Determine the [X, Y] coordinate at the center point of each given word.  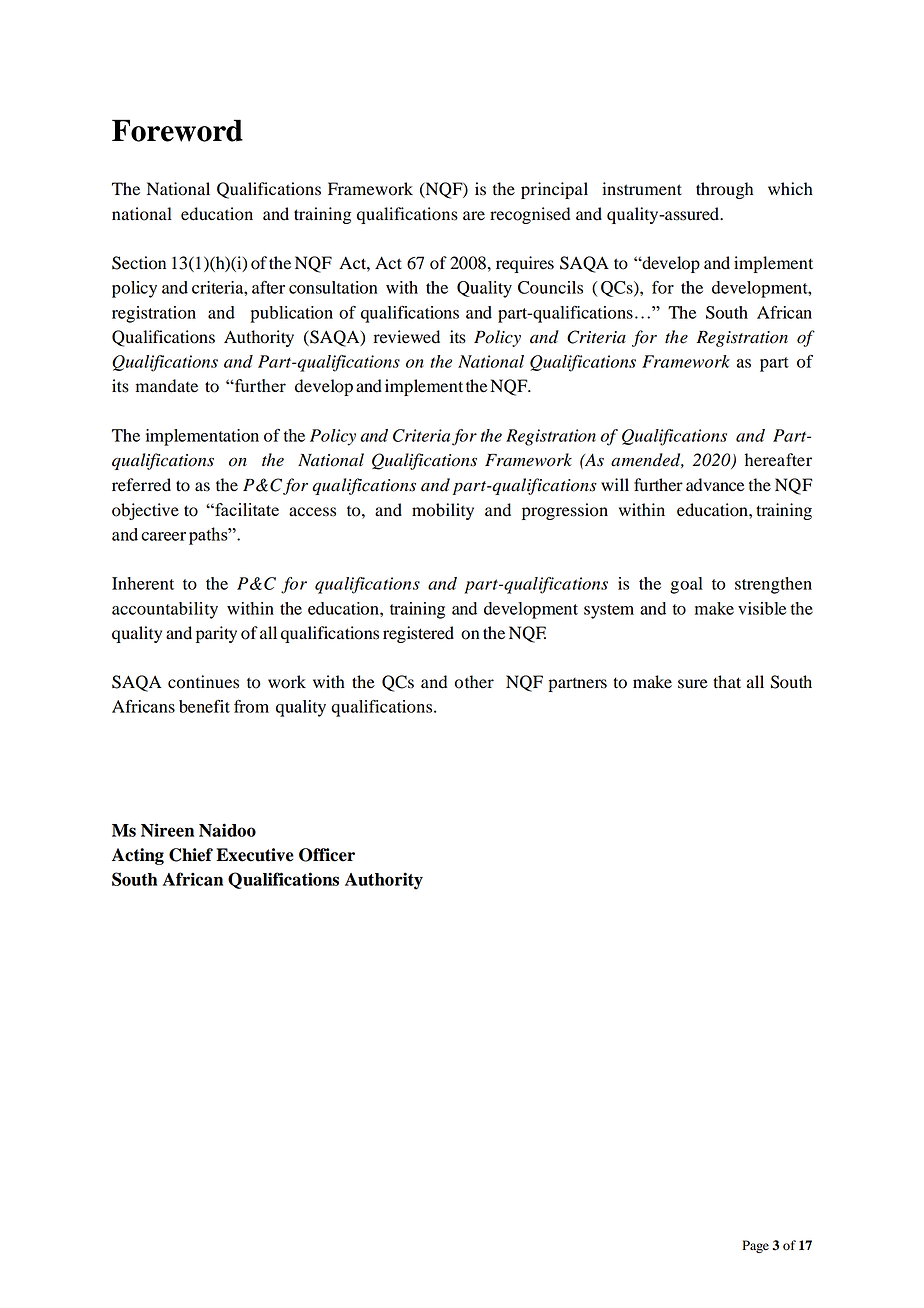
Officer [327, 855]
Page [756, 1246]
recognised [530, 215]
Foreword [177, 130]
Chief [191, 855]
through [724, 190]
